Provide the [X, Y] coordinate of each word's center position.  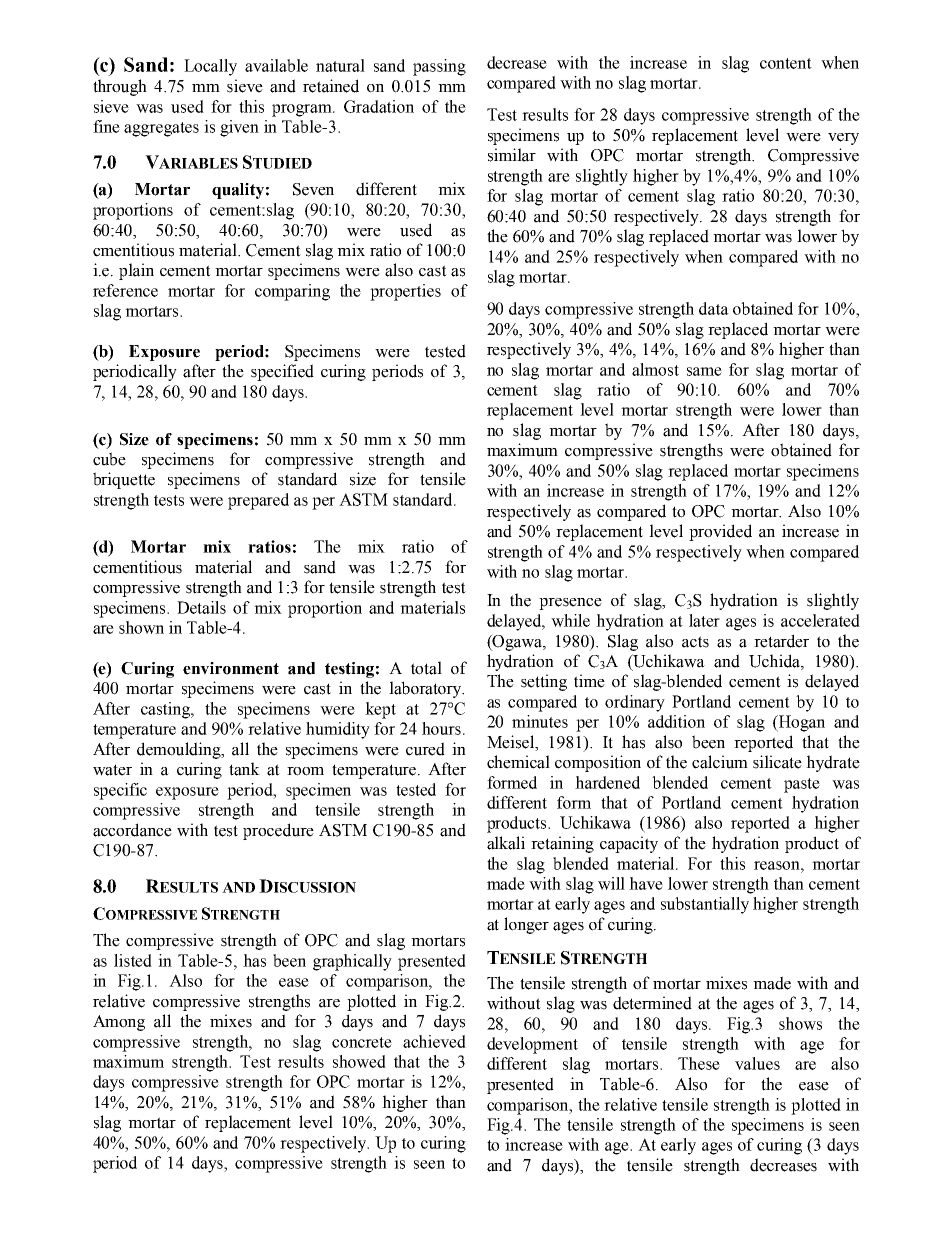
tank [244, 769]
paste [802, 785]
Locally [210, 67]
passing [439, 67]
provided [720, 532]
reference [125, 290]
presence [570, 604]
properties [405, 292]
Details [201, 607]
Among [119, 1023]
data [714, 308]
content [786, 63]
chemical [518, 762]
